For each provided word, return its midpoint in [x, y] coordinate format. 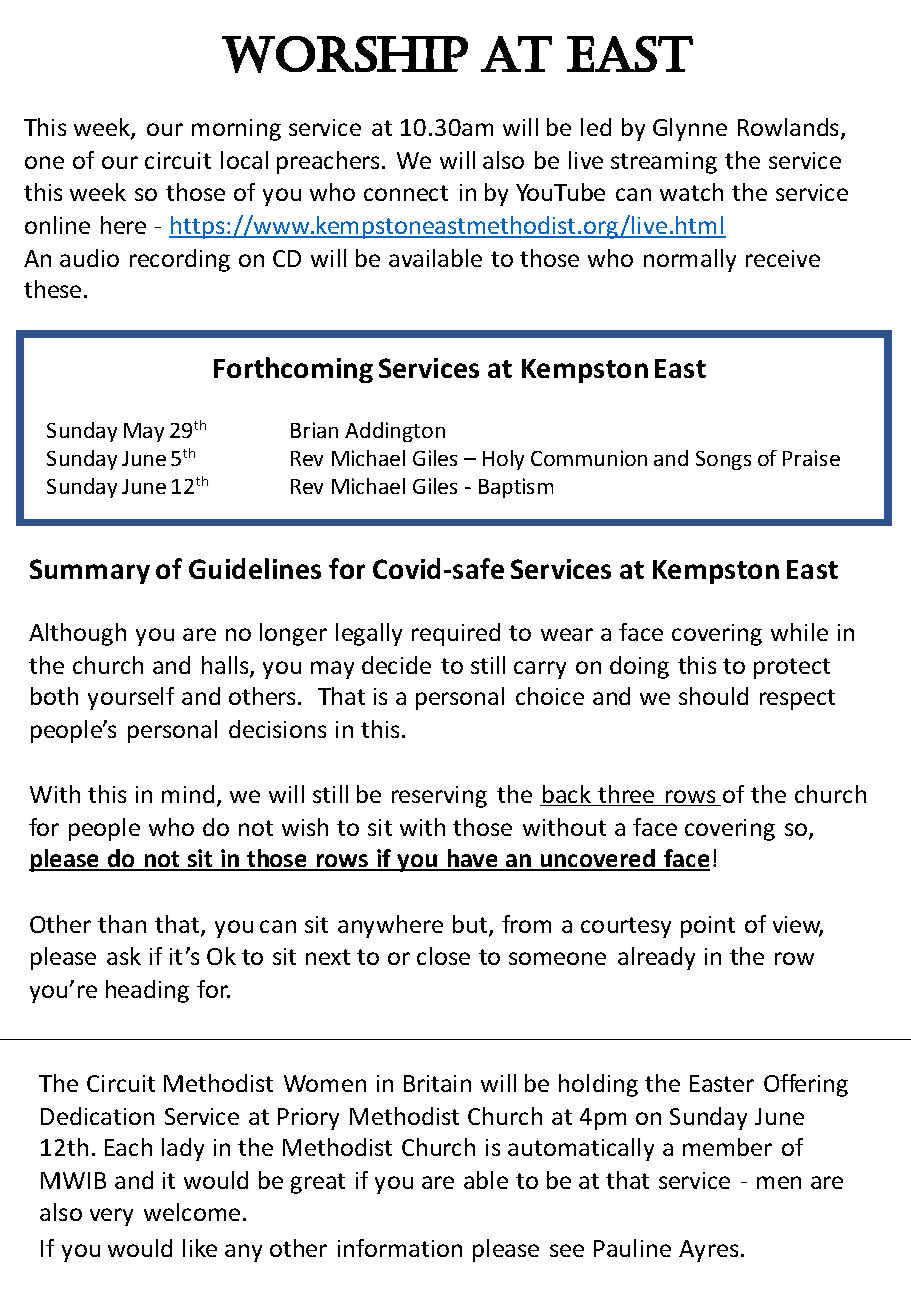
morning [236, 130]
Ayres [708, 1251]
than [122, 924]
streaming [664, 163]
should [713, 696]
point [708, 927]
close [443, 956]
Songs [723, 460]
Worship [345, 54]
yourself [131, 698]
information [400, 1248]
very [111, 1217]
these [52, 289]
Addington [395, 432]
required [456, 634]
